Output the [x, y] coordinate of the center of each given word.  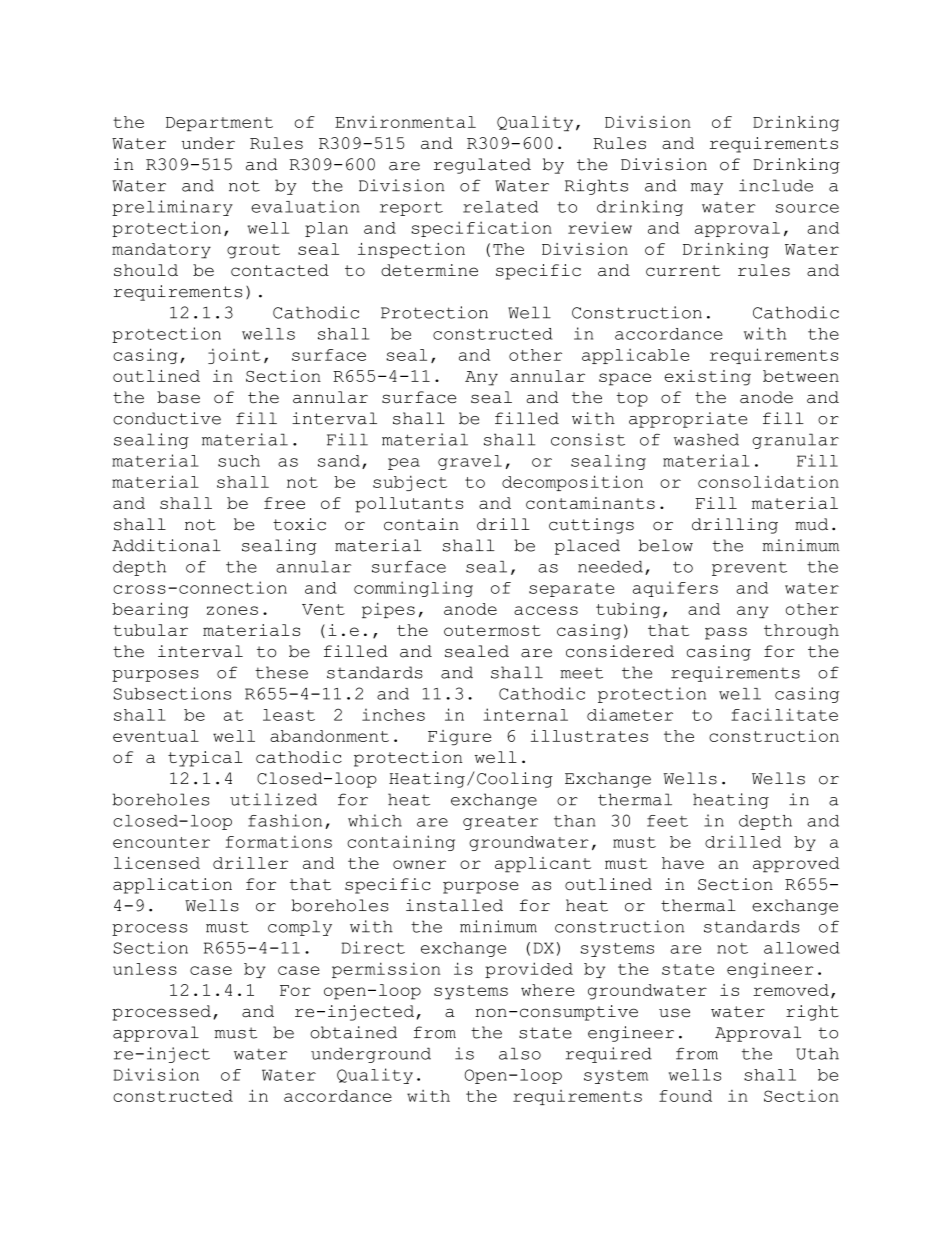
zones [232, 610]
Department [219, 124]
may [707, 189]
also [520, 1054]
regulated [482, 166]
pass [726, 633]
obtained [353, 1032]
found [685, 1096]
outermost [492, 630]
